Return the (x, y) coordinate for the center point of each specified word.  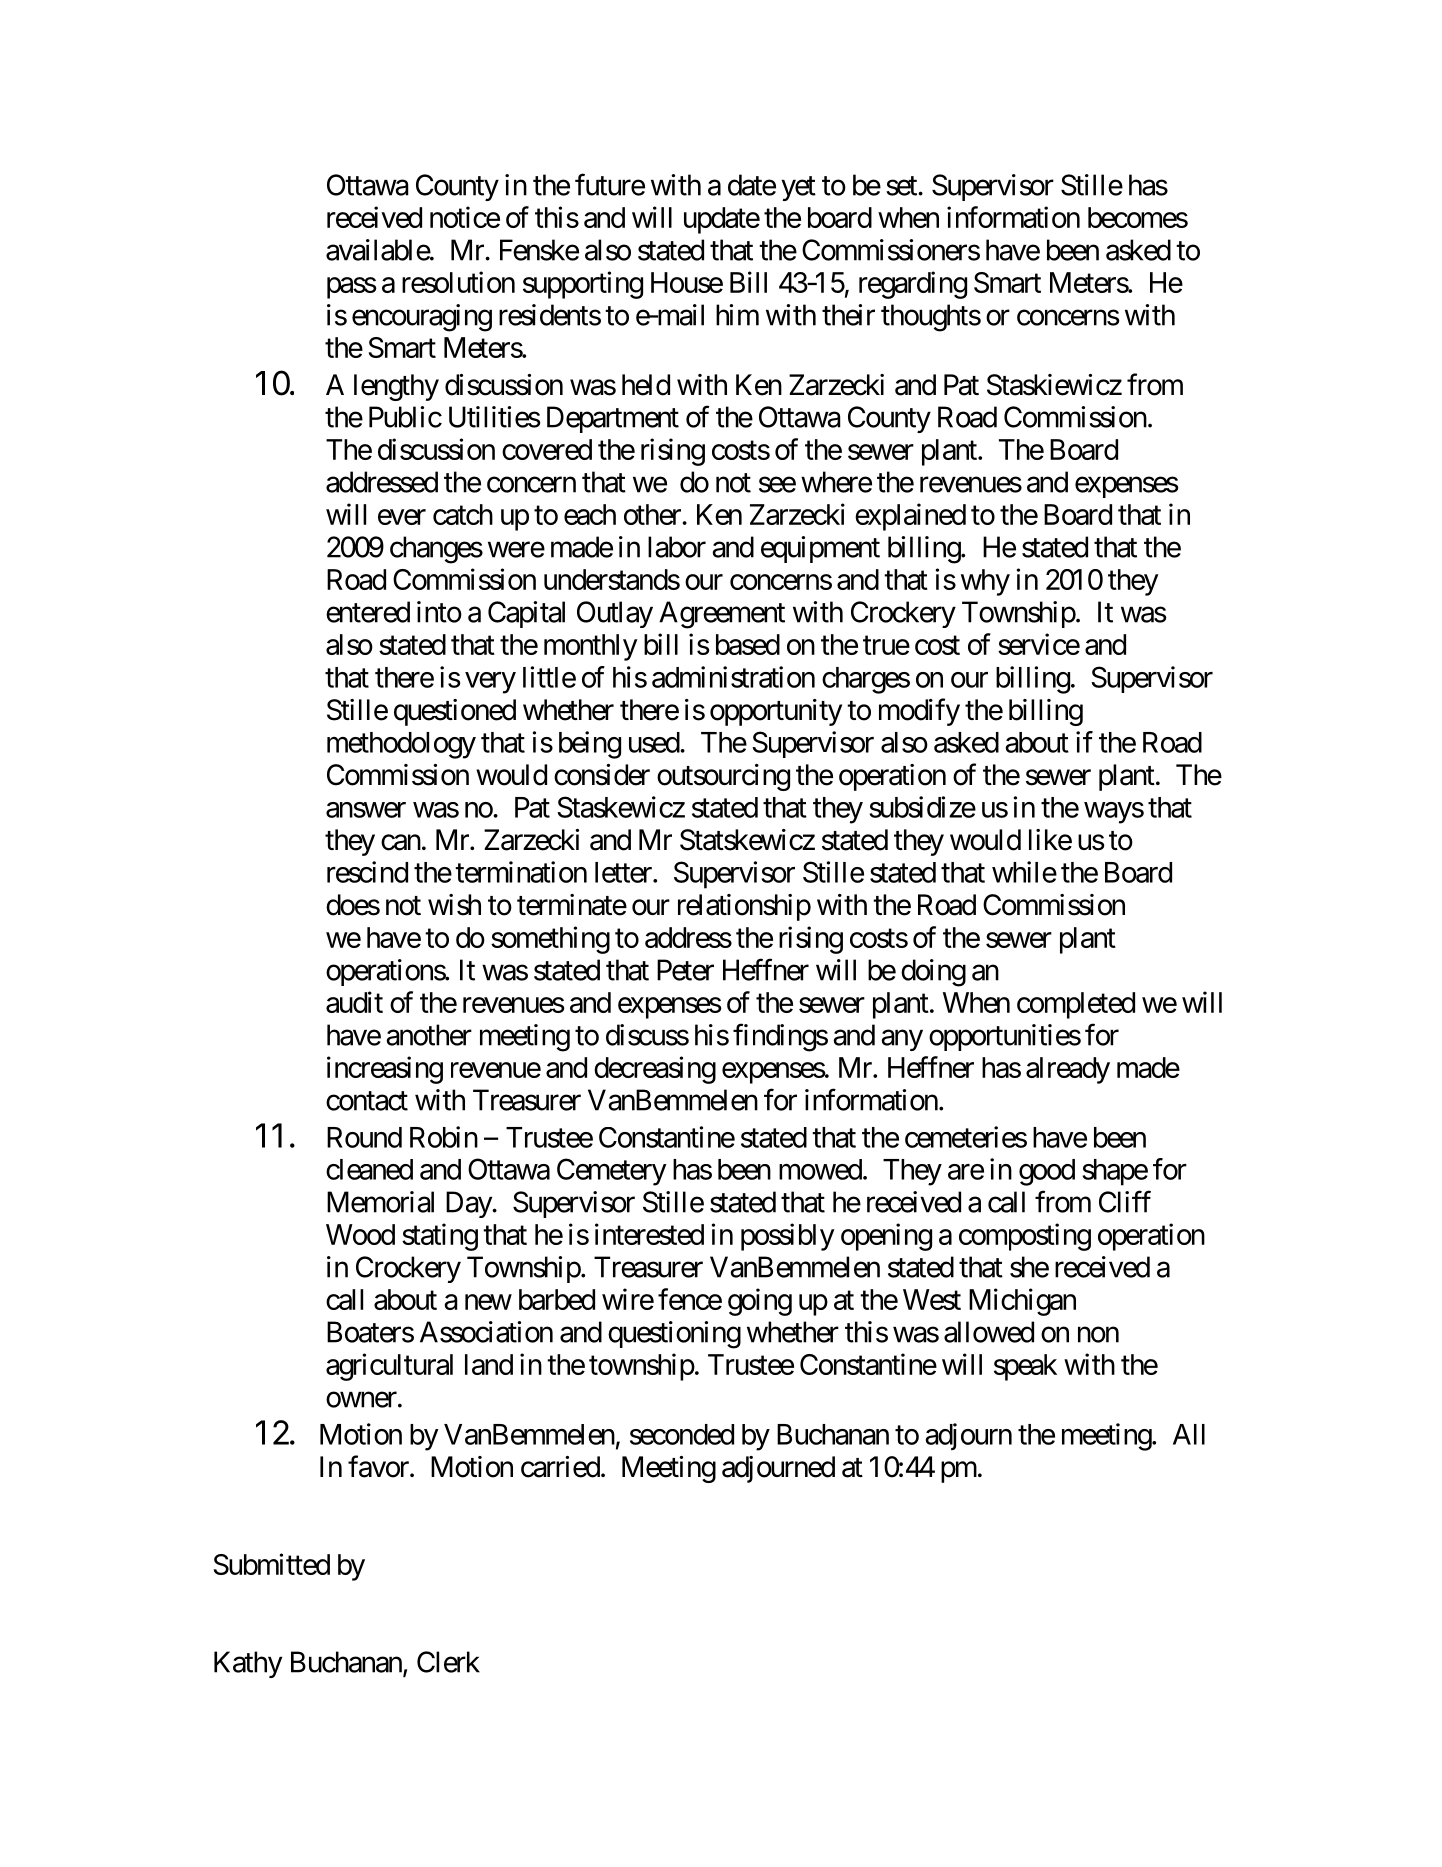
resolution (458, 282)
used (655, 742)
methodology (401, 745)
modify (919, 712)
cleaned (369, 1169)
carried (560, 1467)
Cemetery (612, 1172)
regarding (913, 285)
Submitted (271, 1564)
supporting (583, 285)
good (1047, 1172)
